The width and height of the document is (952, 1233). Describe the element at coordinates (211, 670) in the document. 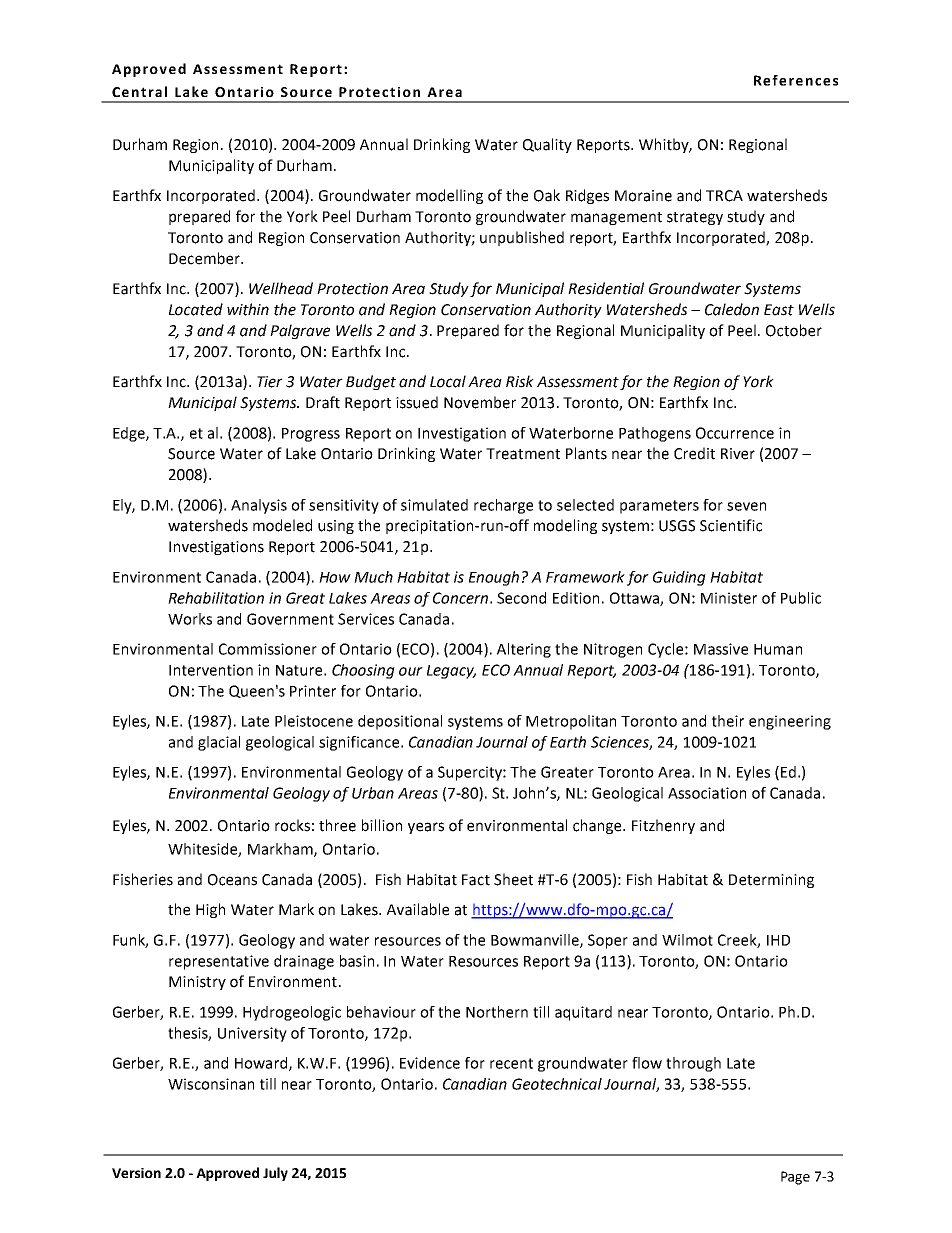

I see `Intervention` at that location.
